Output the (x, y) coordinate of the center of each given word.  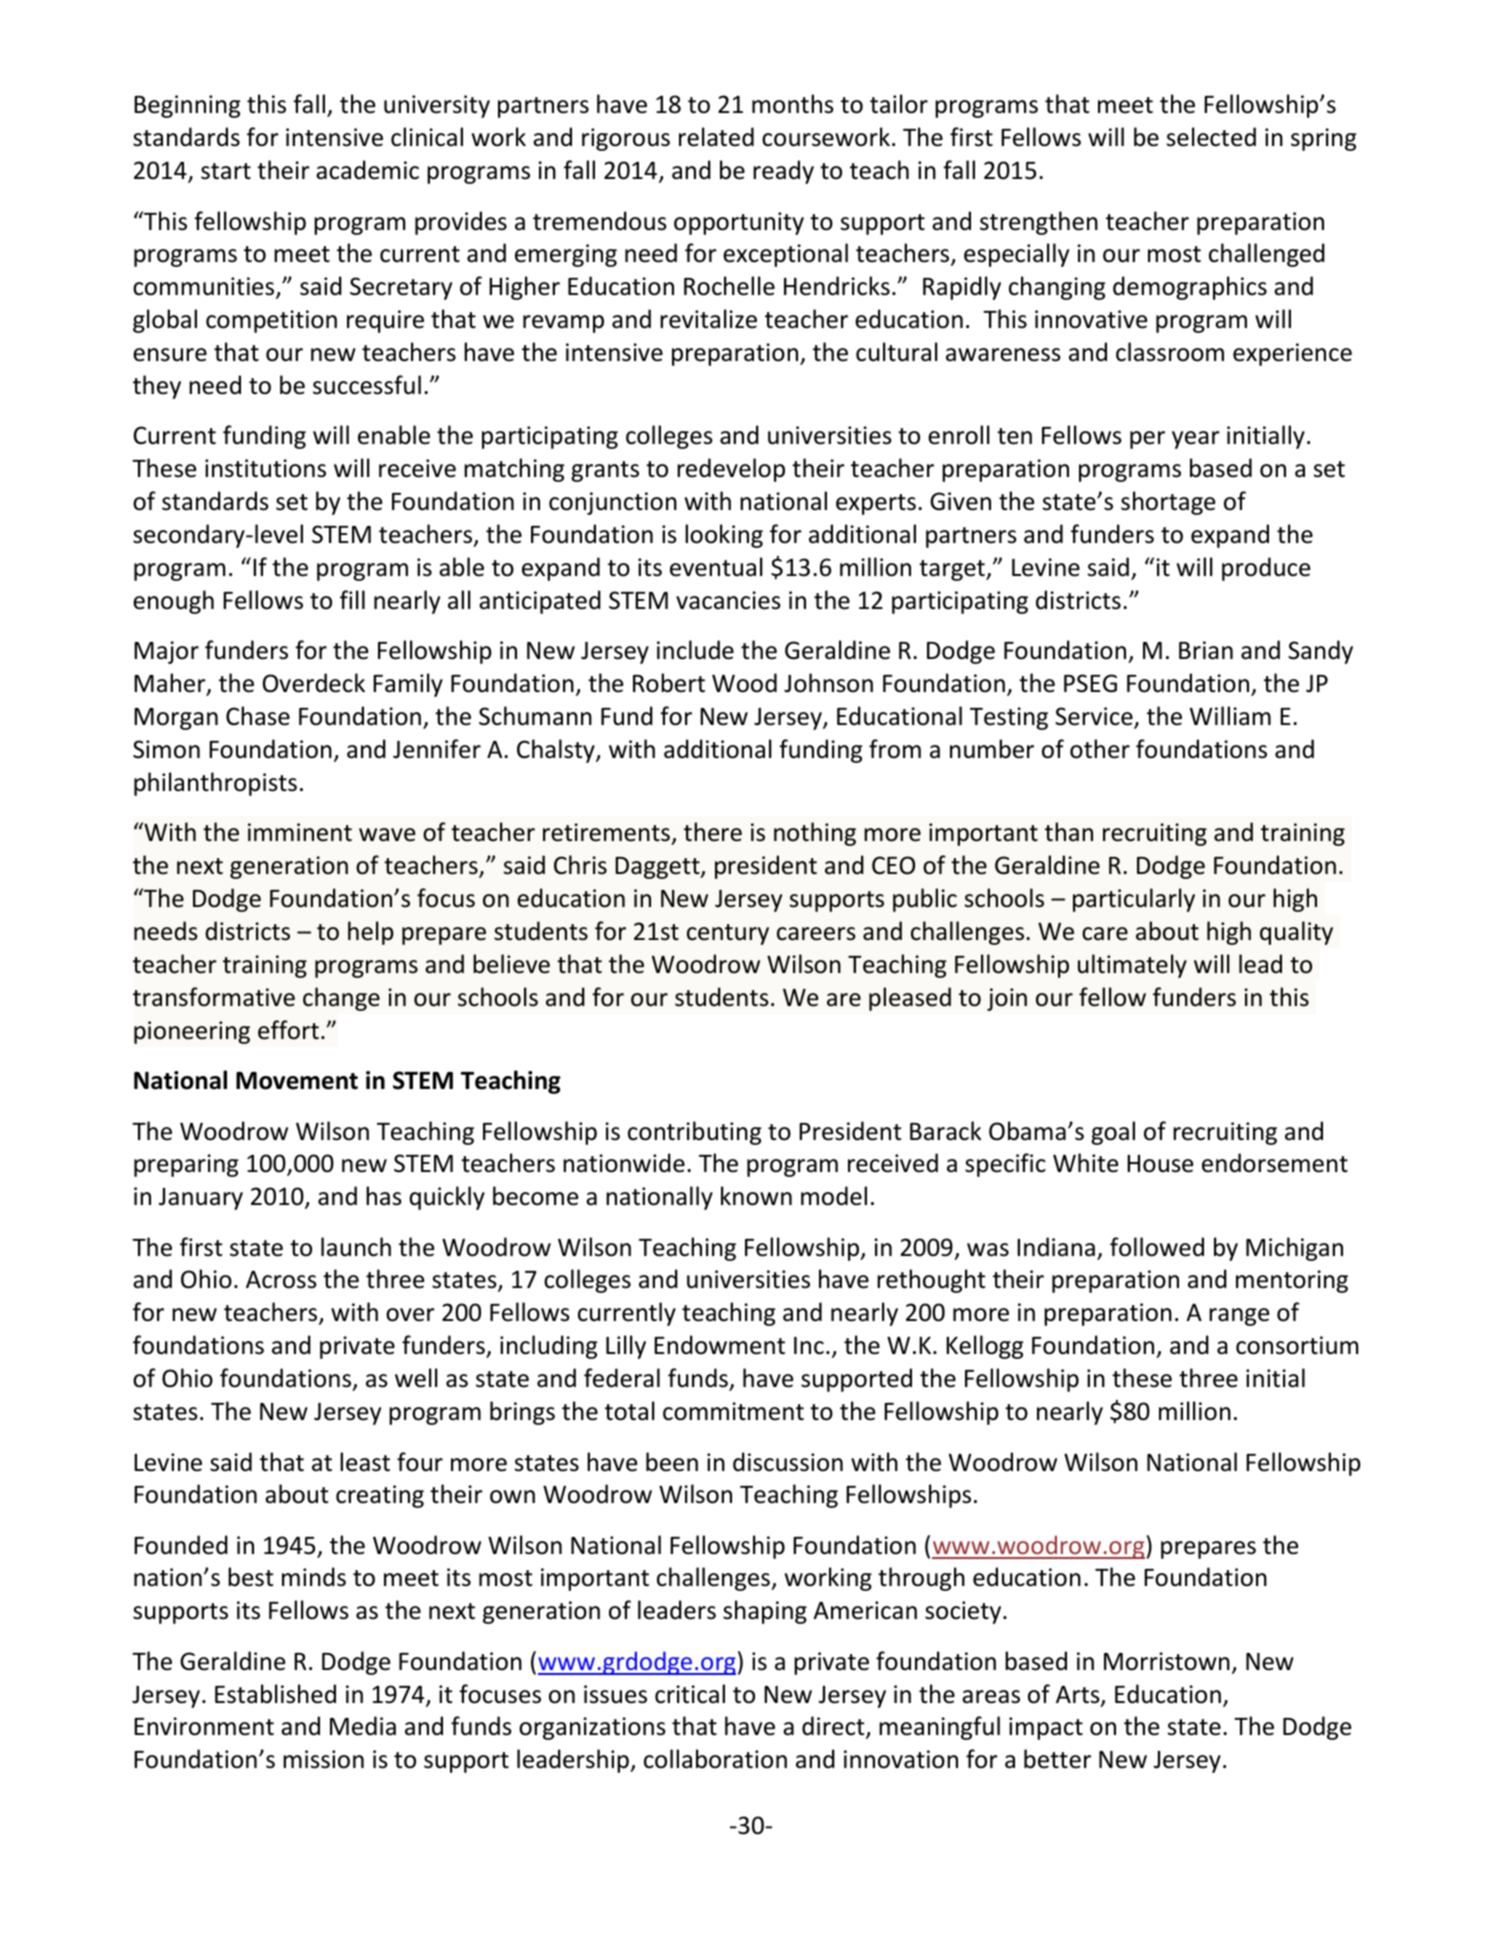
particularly (1134, 900)
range (1239, 1317)
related (716, 137)
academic (367, 170)
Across (281, 1280)
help (371, 933)
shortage (1168, 503)
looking (724, 536)
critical (690, 1694)
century (728, 934)
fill (352, 599)
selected (1211, 137)
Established (275, 1694)
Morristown (1167, 1661)
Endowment (719, 1345)
